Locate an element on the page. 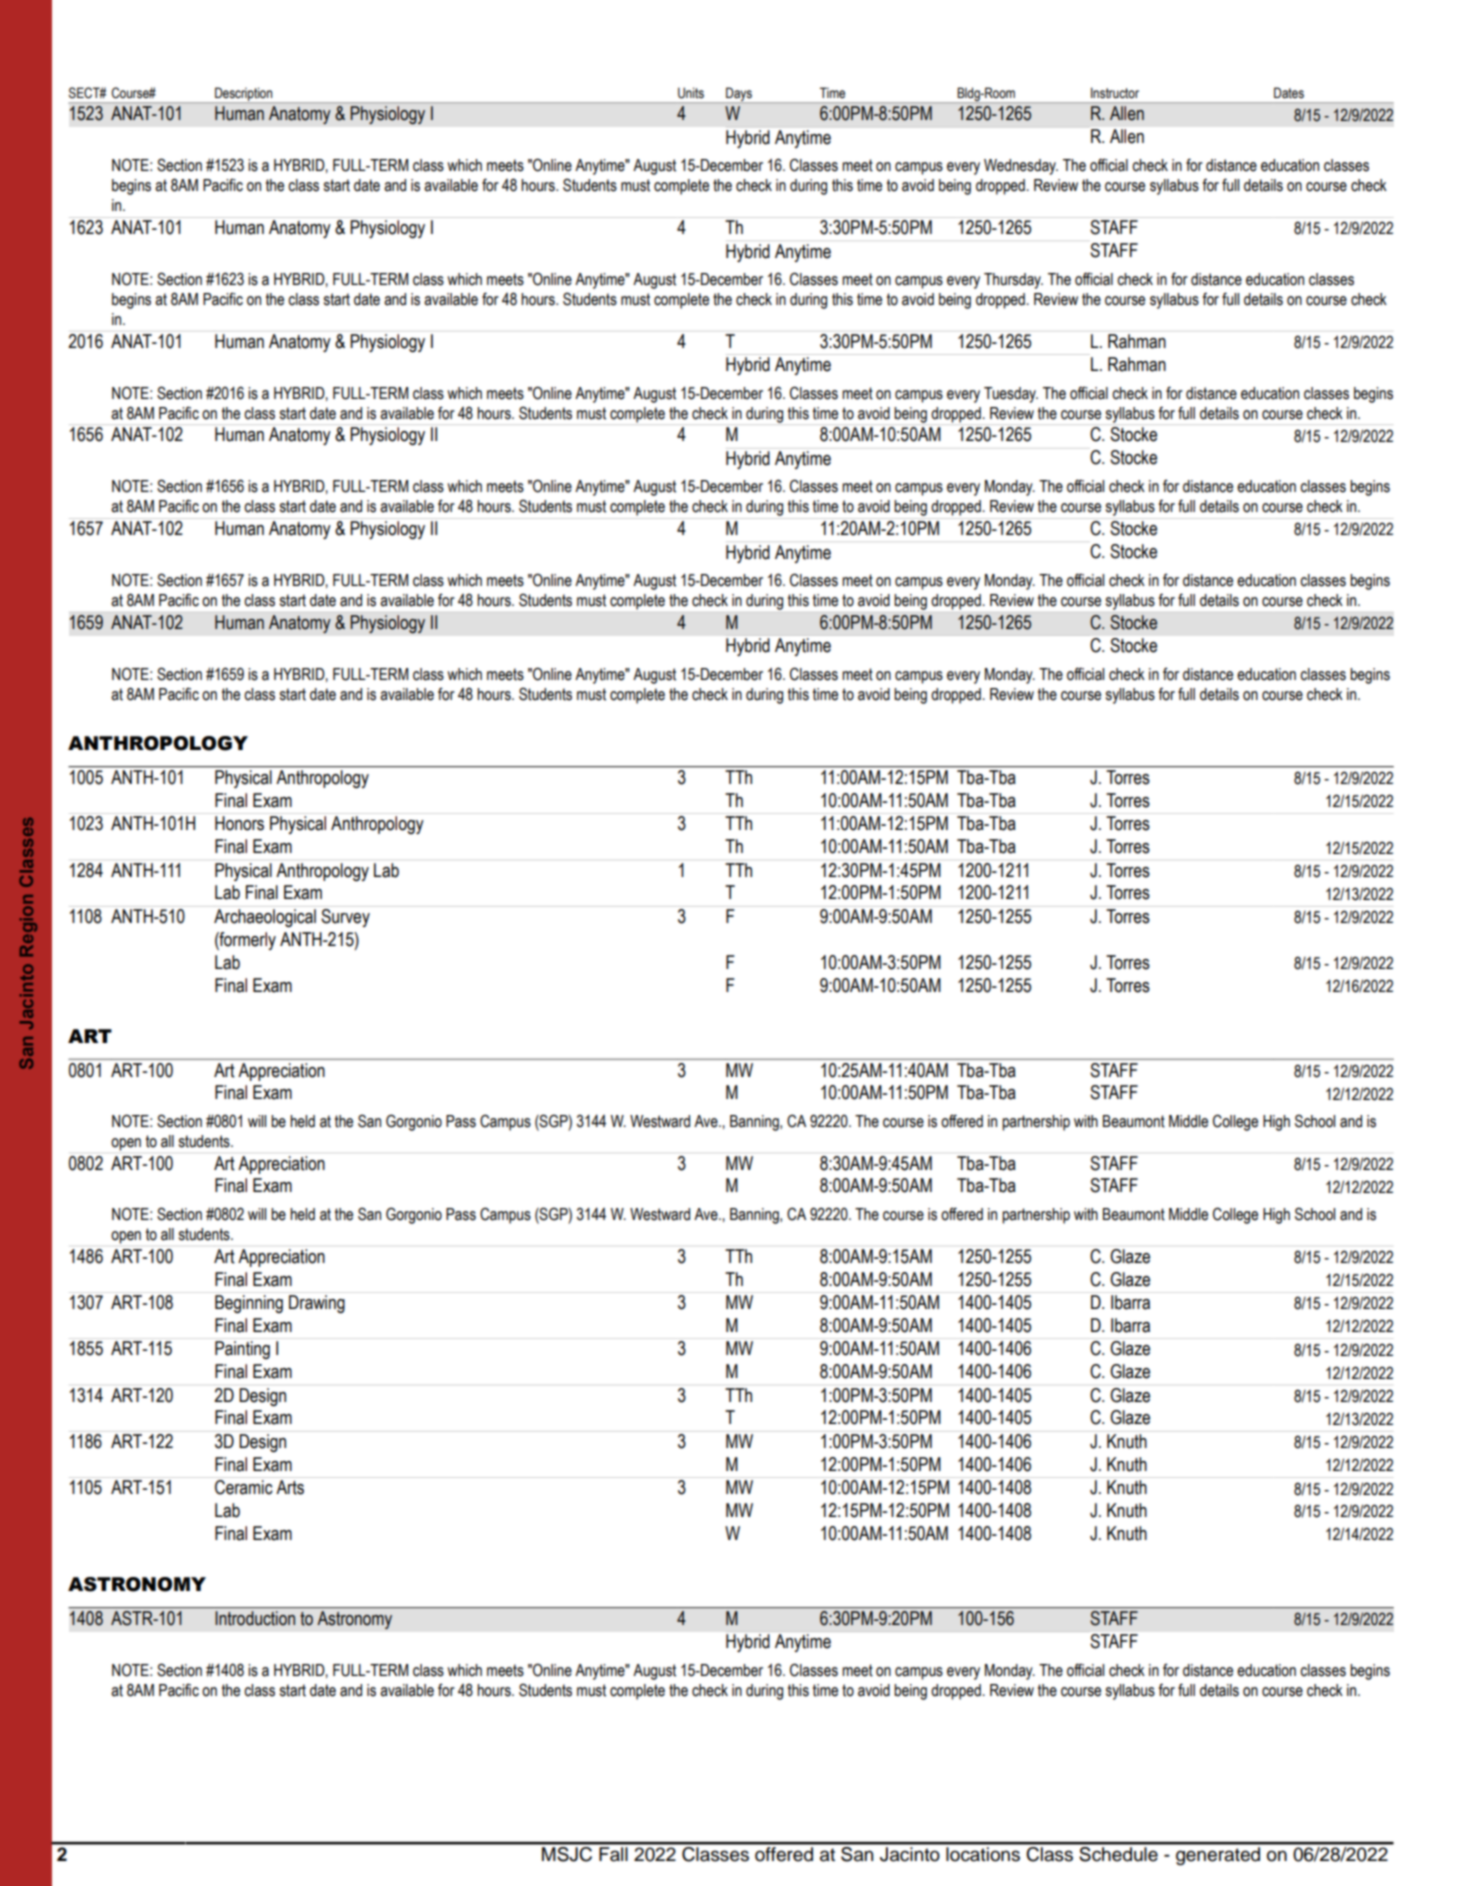 This page has height=1886, width=1458. Wednesday is located at coordinates (1021, 167).
